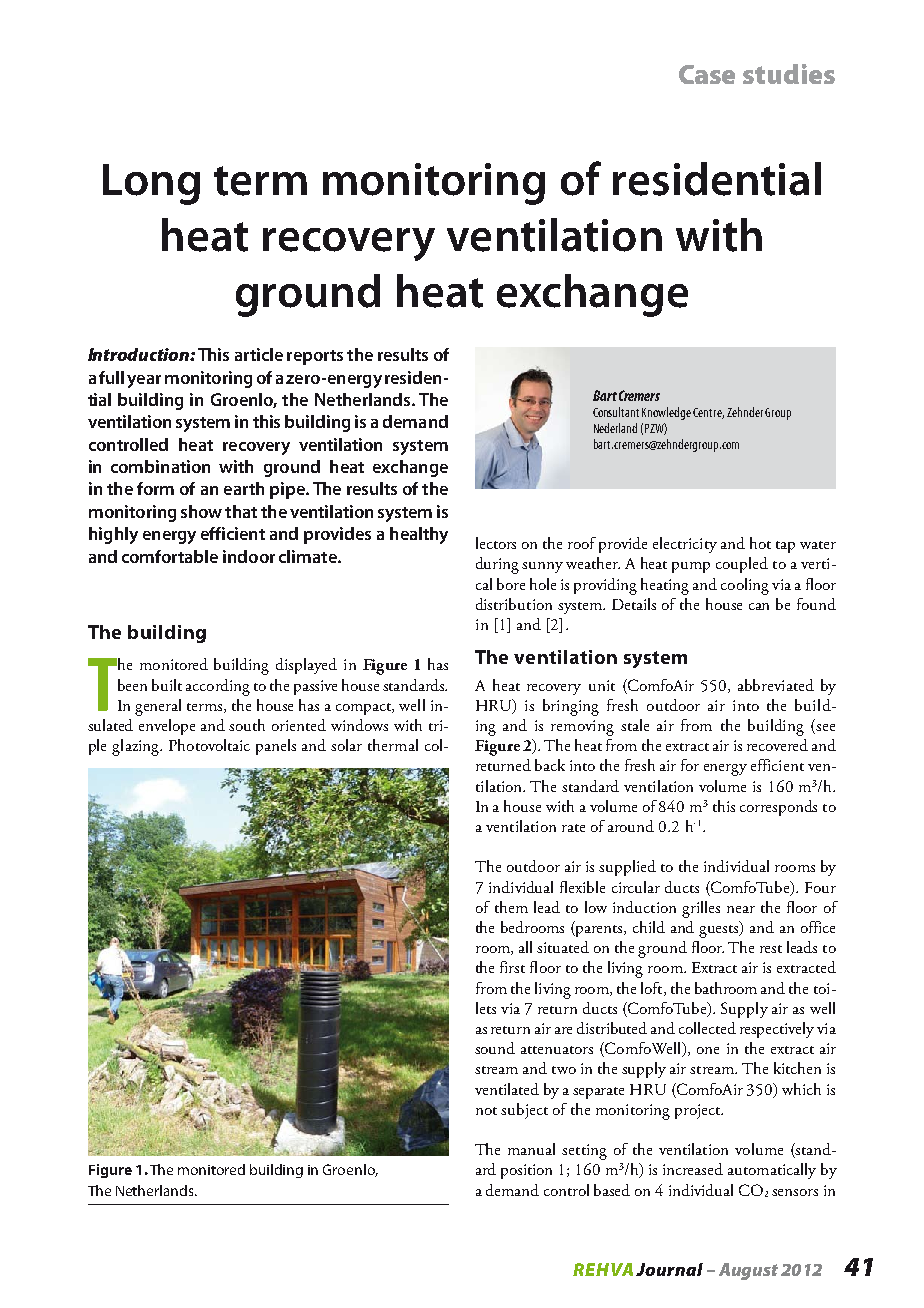 Image resolution: width=924 pixels, height=1308 pixels. Describe the element at coordinates (514, 604) in the screenshot. I see `distribution` at that location.
